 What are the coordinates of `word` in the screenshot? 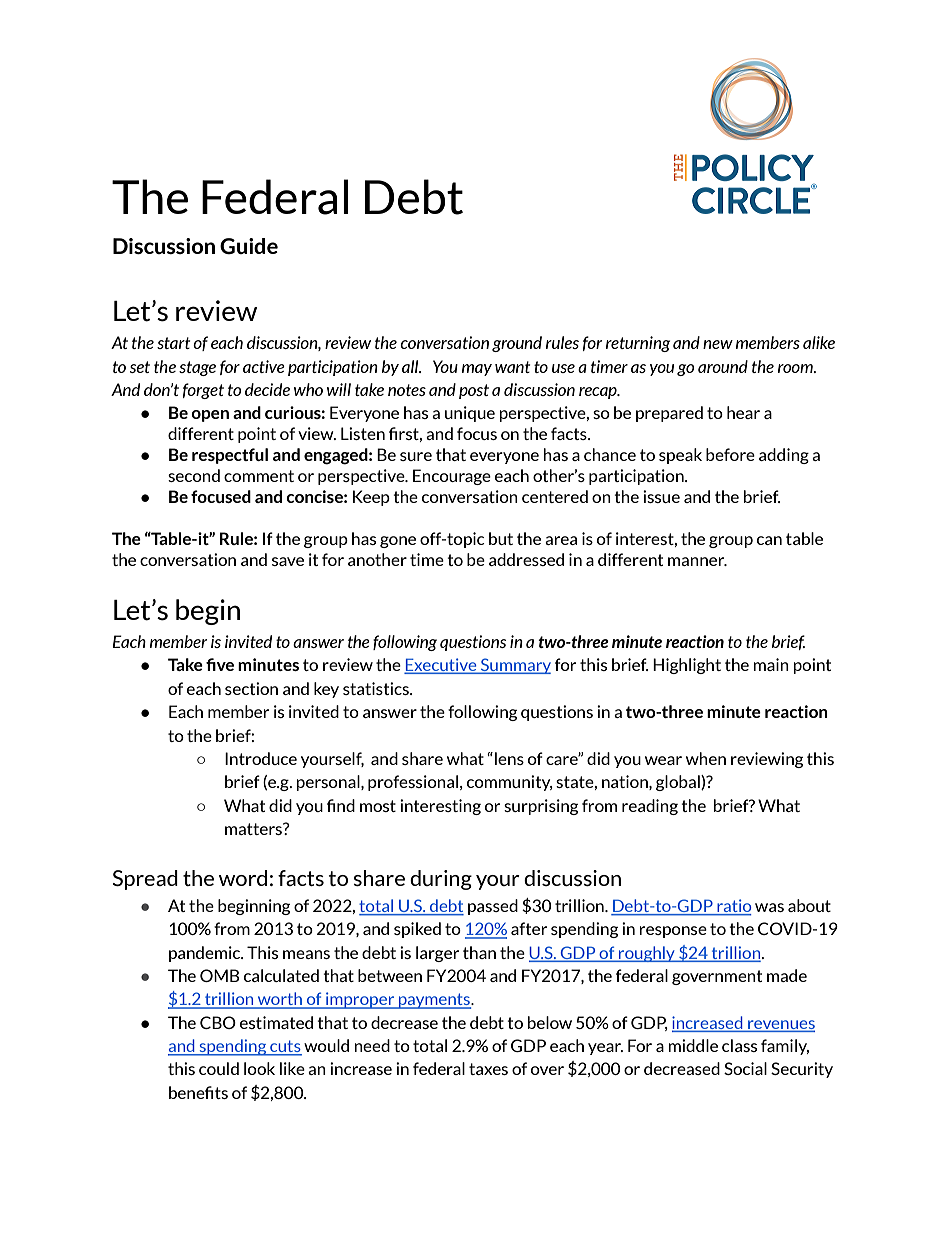 It's located at (243, 878).
